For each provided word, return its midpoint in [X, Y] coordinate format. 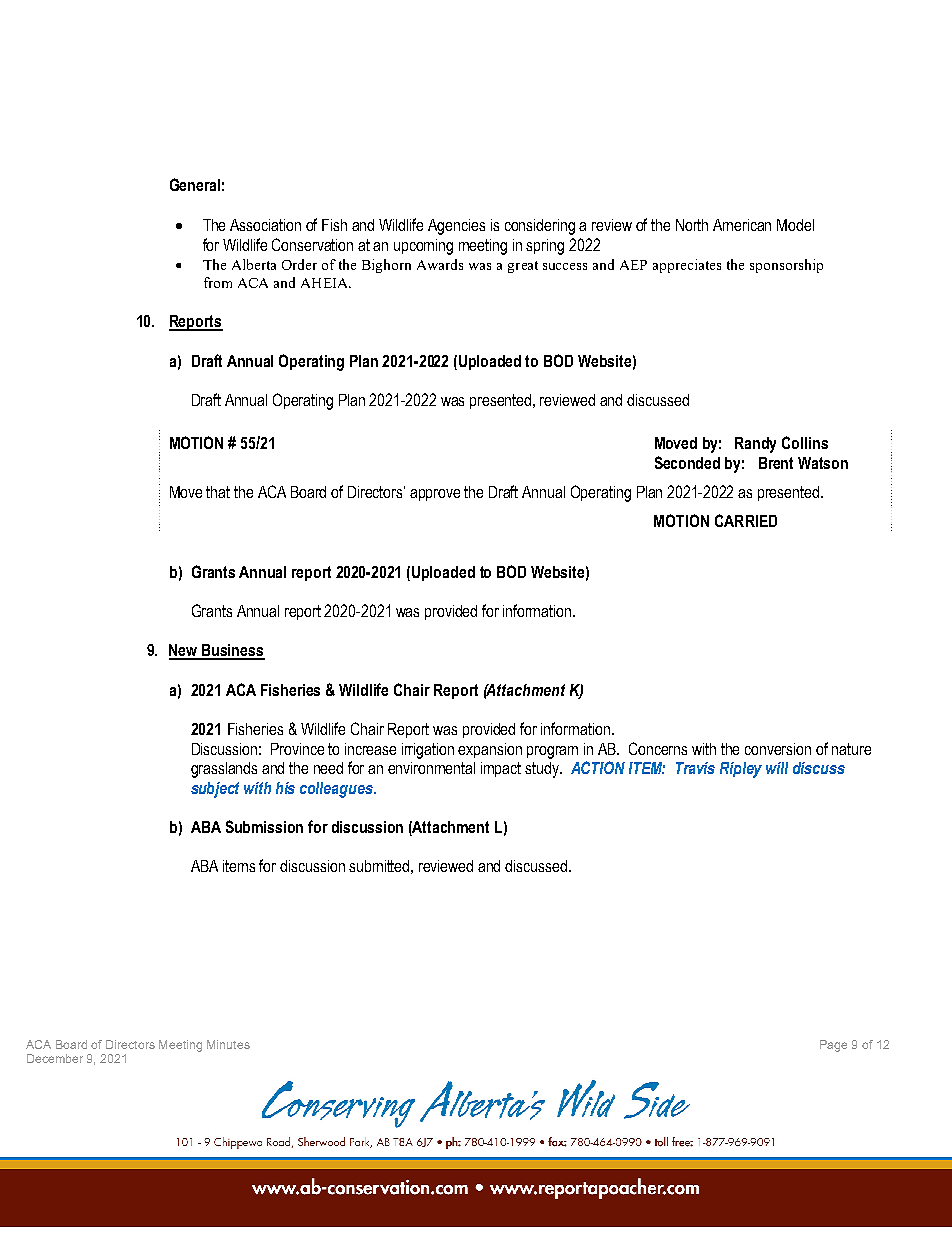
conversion [778, 749]
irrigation [428, 751]
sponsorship [786, 266]
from [218, 282]
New [184, 651]
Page [833, 1046]
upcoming [423, 247]
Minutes [228, 1044]
